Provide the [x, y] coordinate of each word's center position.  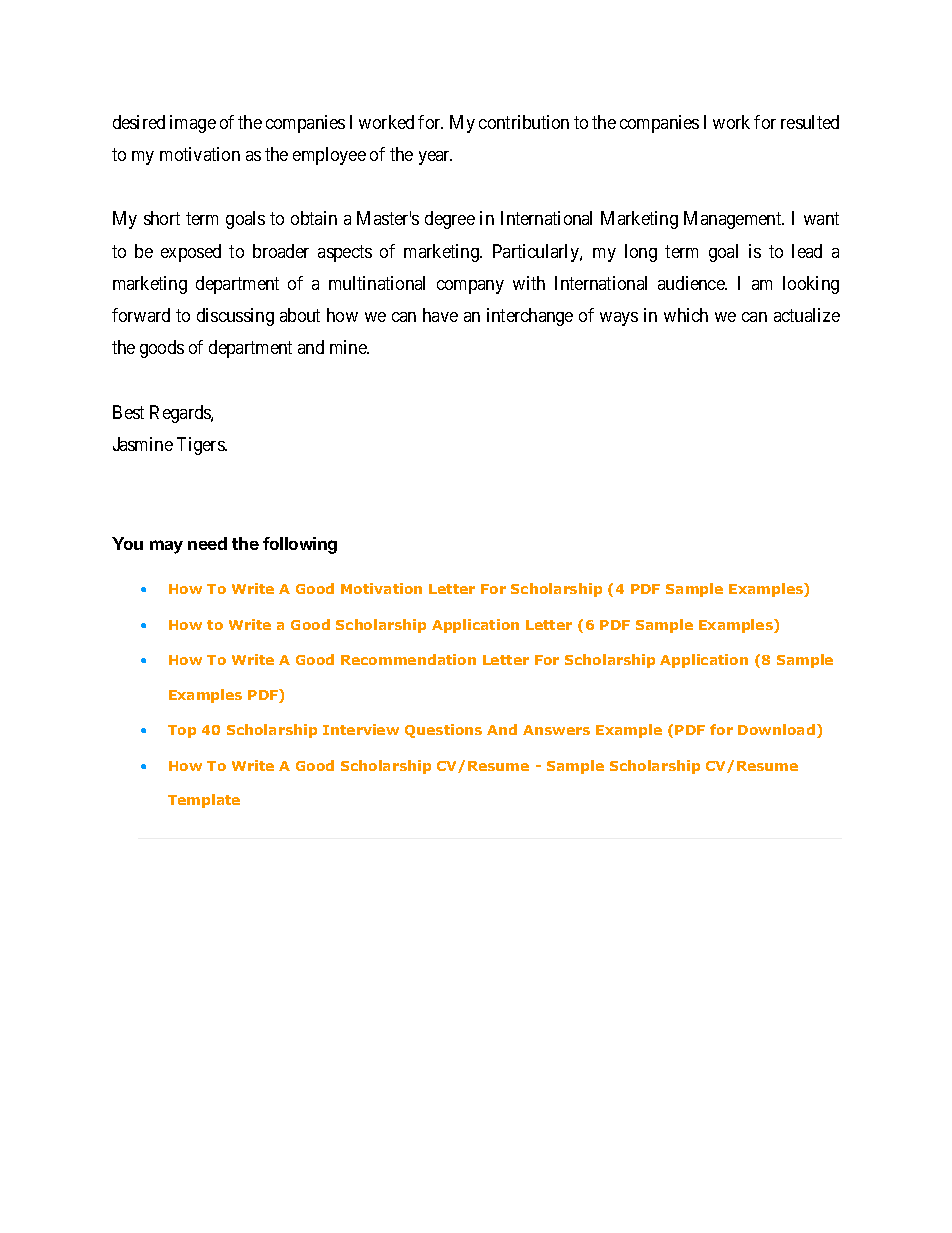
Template [204, 801]
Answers [556, 730]
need [207, 543]
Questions [443, 731]
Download [776, 729]
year [435, 158]
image [193, 124]
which [686, 315]
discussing [235, 317]
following [300, 545]
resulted [810, 122]
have [440, 315]
